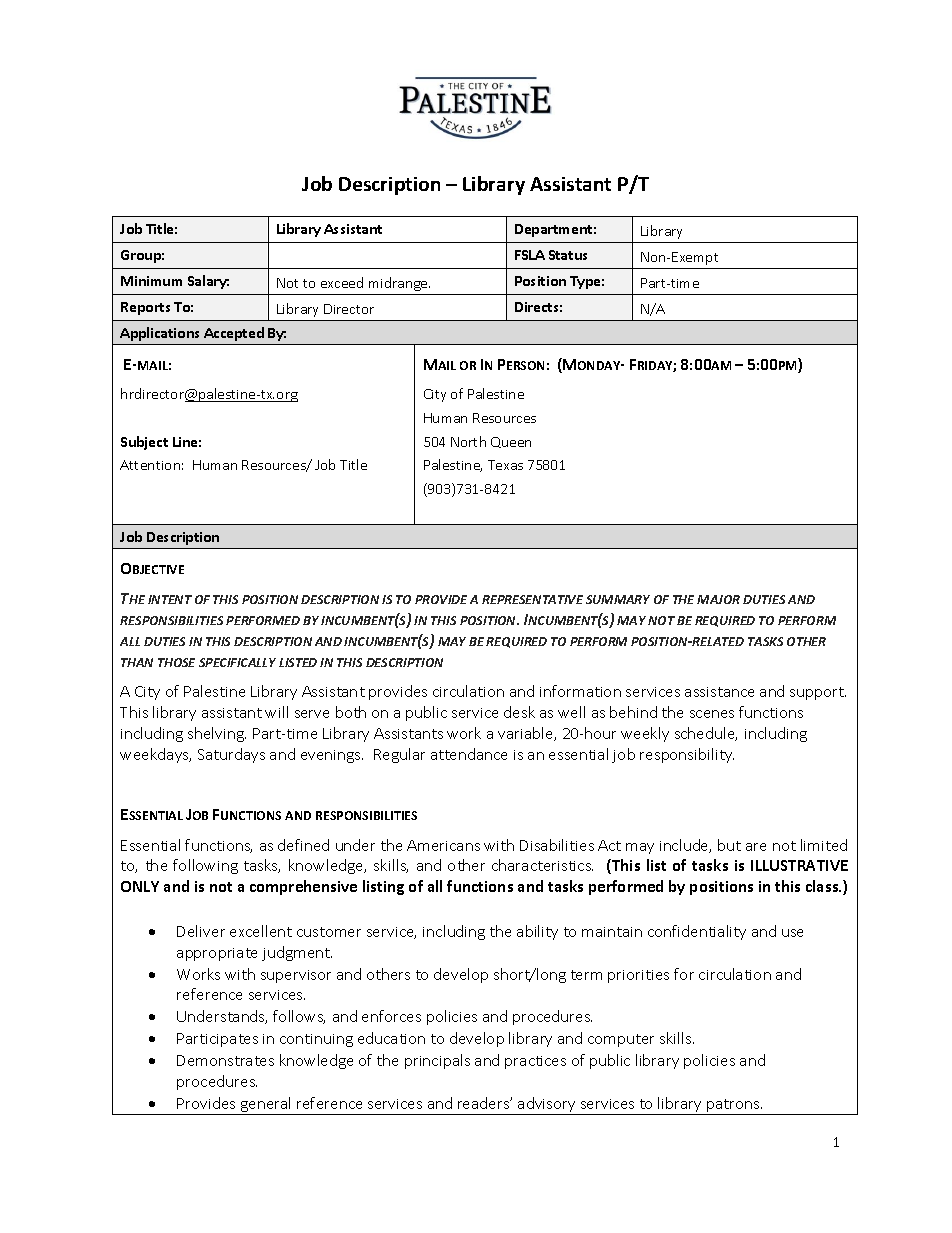 The image size is (952, 1233). What do you see at coordinates (399, 284) in the image?
I see `midrange` at bounding box center [399, 284].
